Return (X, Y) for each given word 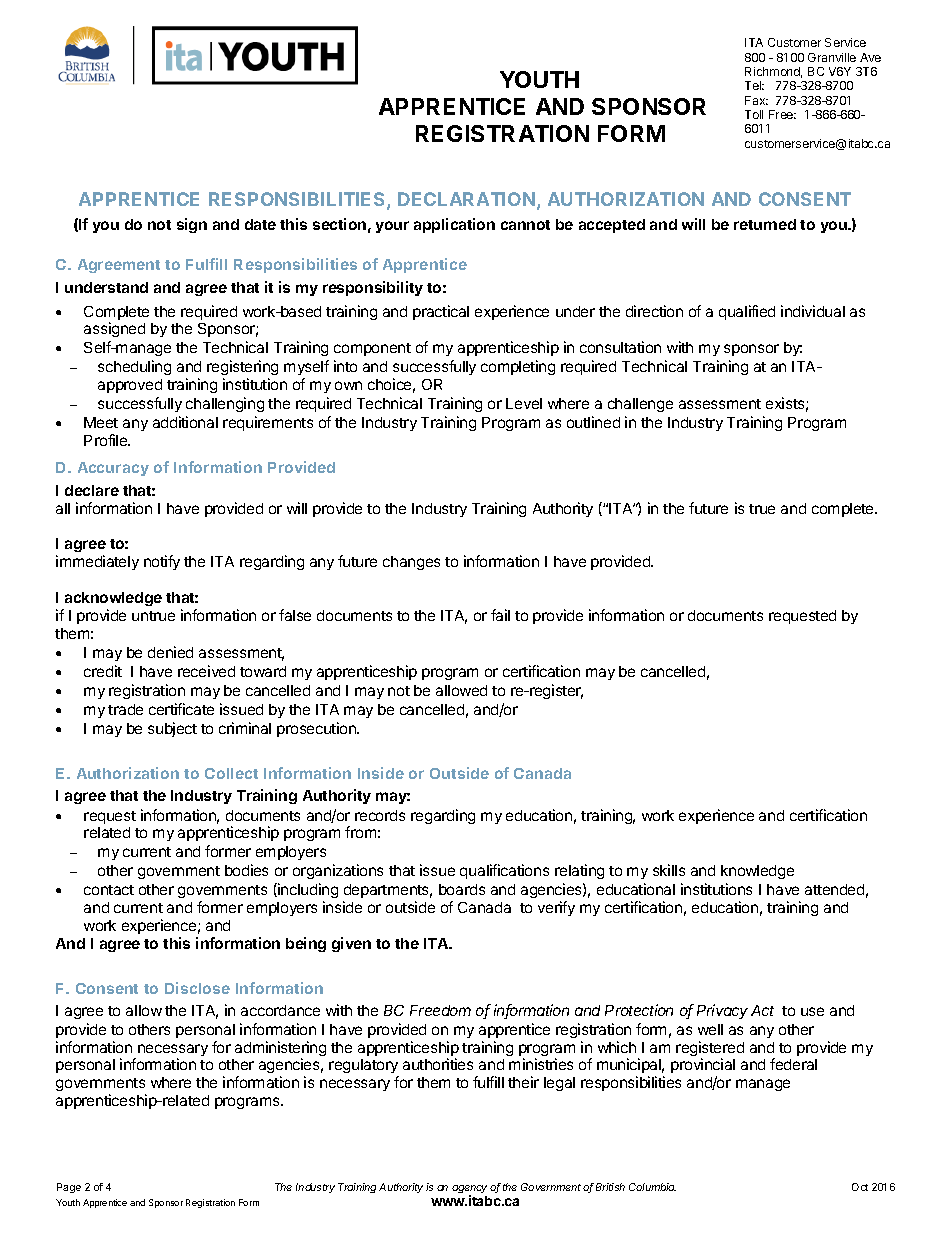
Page (69, 1188)
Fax (756, 100)
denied (170, 652)
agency (469, 1190)
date (260, 224)
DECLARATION (466, 199)
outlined (593, 422)
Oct (860, 1187)
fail (500, 615)
